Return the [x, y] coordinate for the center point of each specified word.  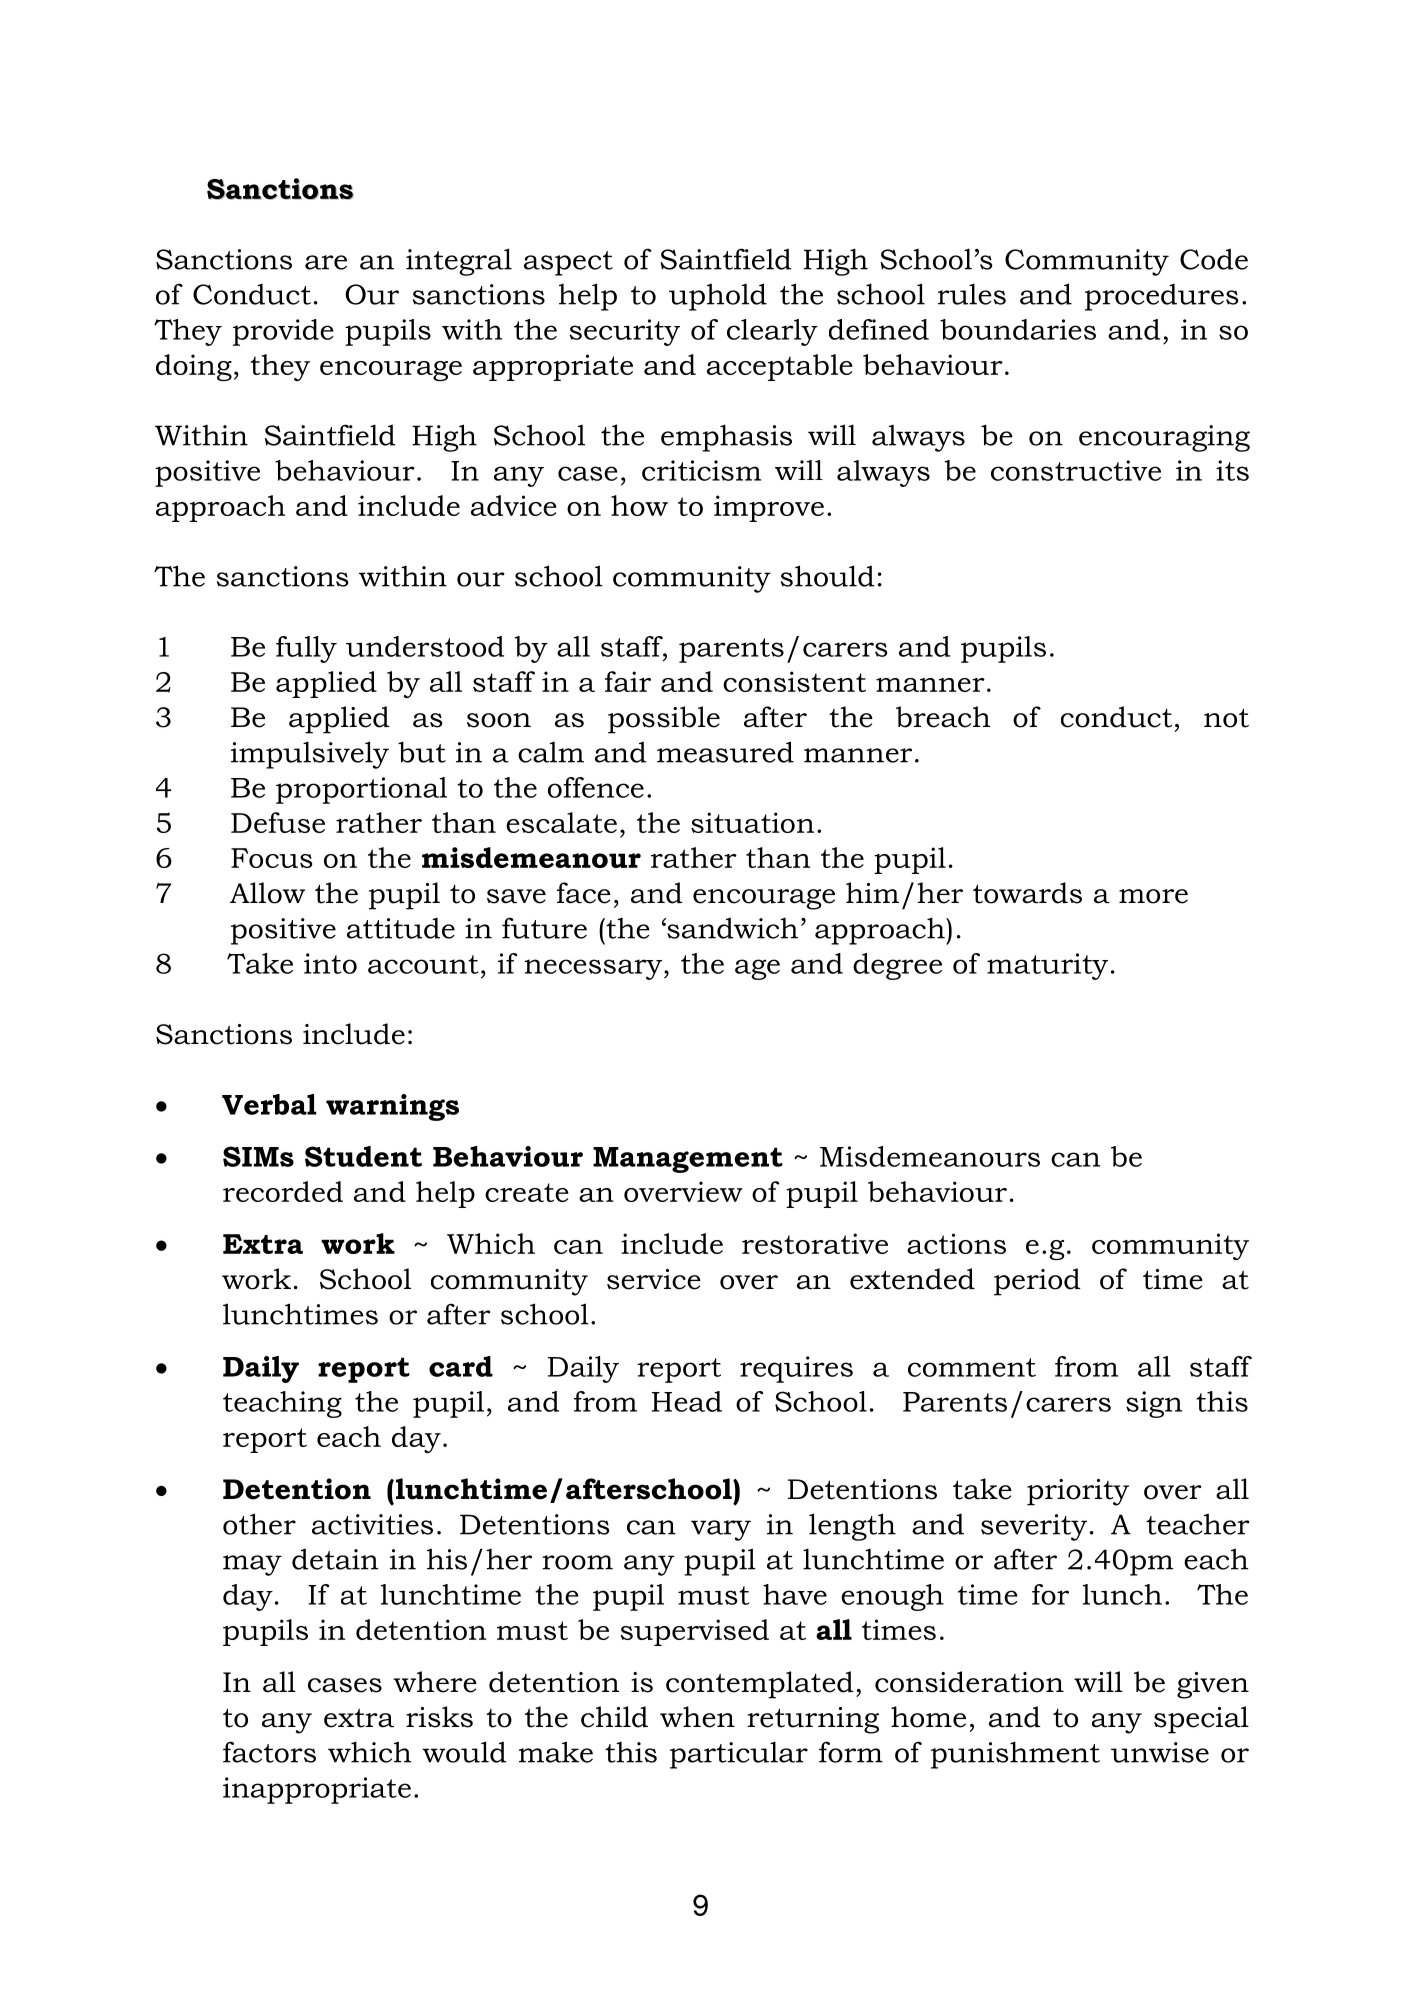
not [1226, 718]
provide [283, 332]
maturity [1047, 966]
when [697, 1717]
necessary [593, 969]
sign [1154, 1404]
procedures [1162, 297]
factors [269, 1752]
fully [306, 649]
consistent [794, 681]
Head [687, 1401]
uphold [718, 297]
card [461, 1366]
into [330, 963]
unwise [1160, 1752]
